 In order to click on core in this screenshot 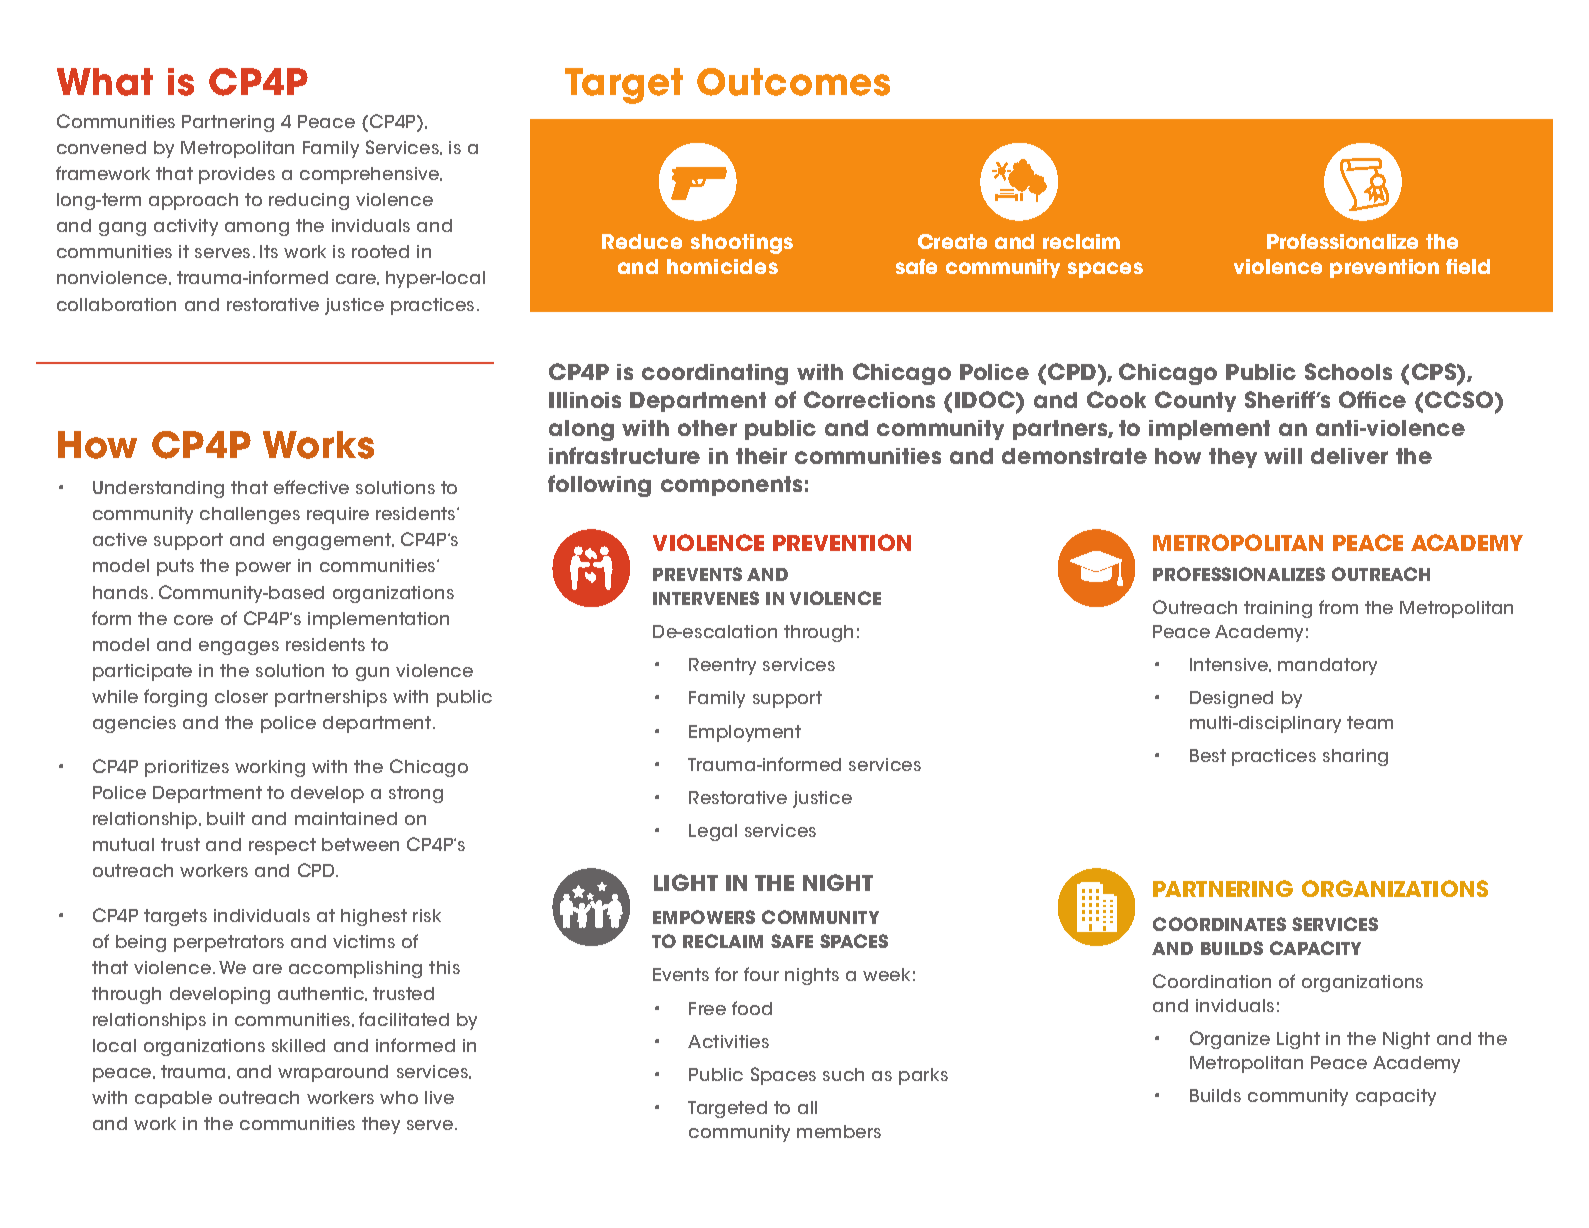, I will do `click(193, 620)`.
